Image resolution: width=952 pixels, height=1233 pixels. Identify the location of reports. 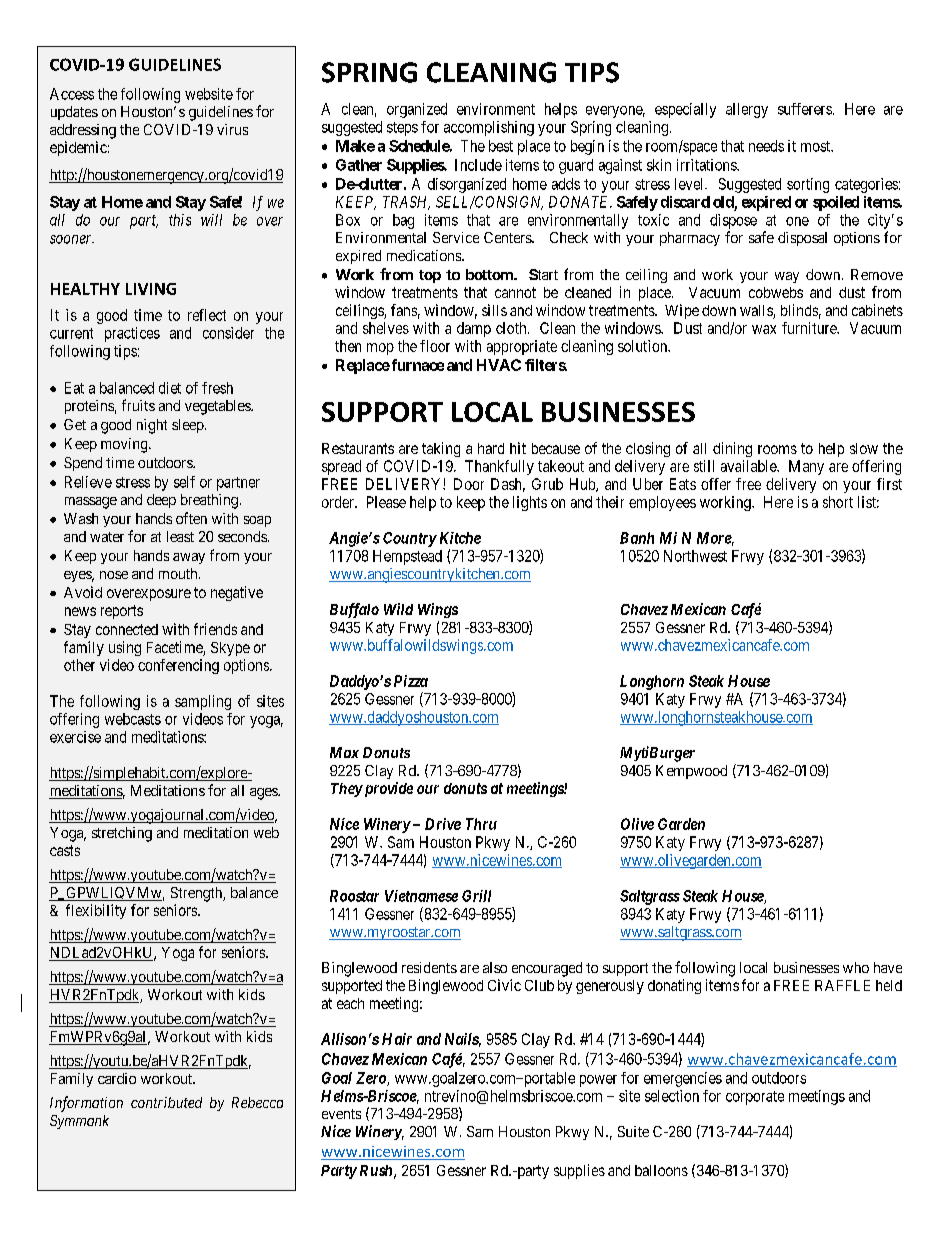
(122, 612).
